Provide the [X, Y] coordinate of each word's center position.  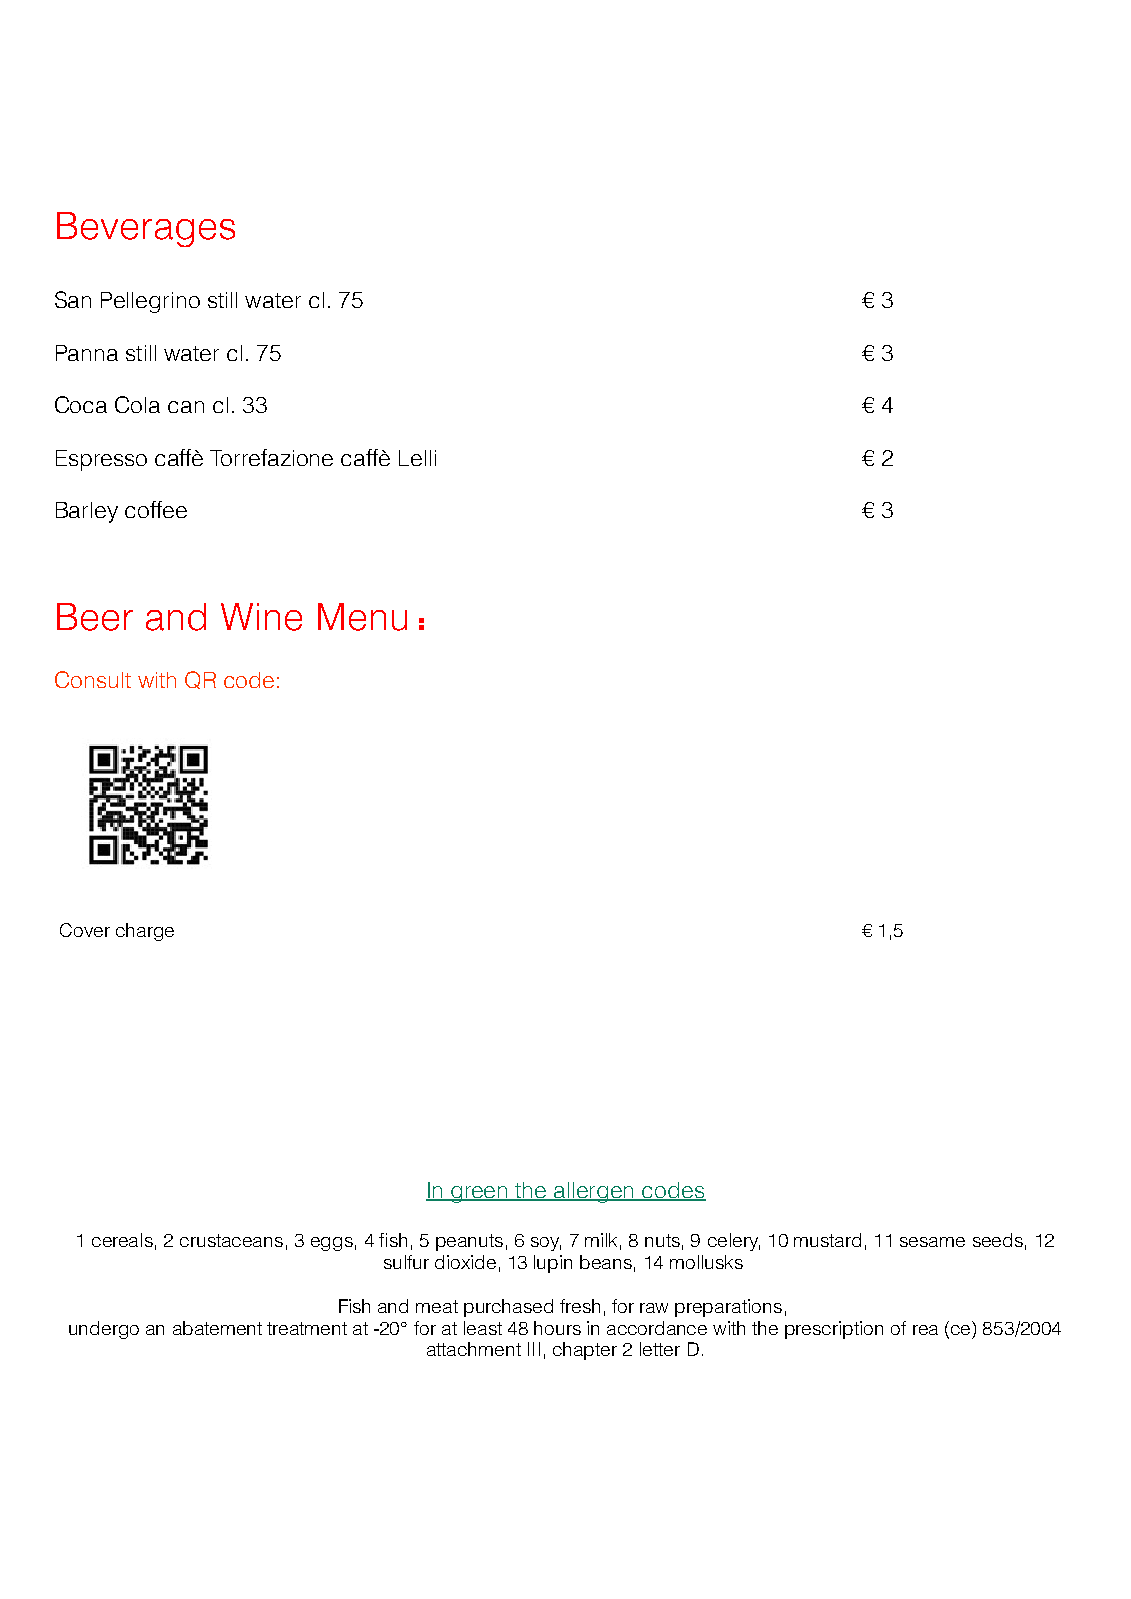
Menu [362, 617]
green [480, 1194]
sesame [932, 1242]
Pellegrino [150, 302]
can [186, 407]
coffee [156, 509]
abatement [217, 1328]
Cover [85, 930]
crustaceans [231, 1240]
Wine [261, 617]
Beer [95, 617]
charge [145, 932]
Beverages [146, 229]
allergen [595, 1192]
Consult [93, 679]
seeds [998, 1240]
